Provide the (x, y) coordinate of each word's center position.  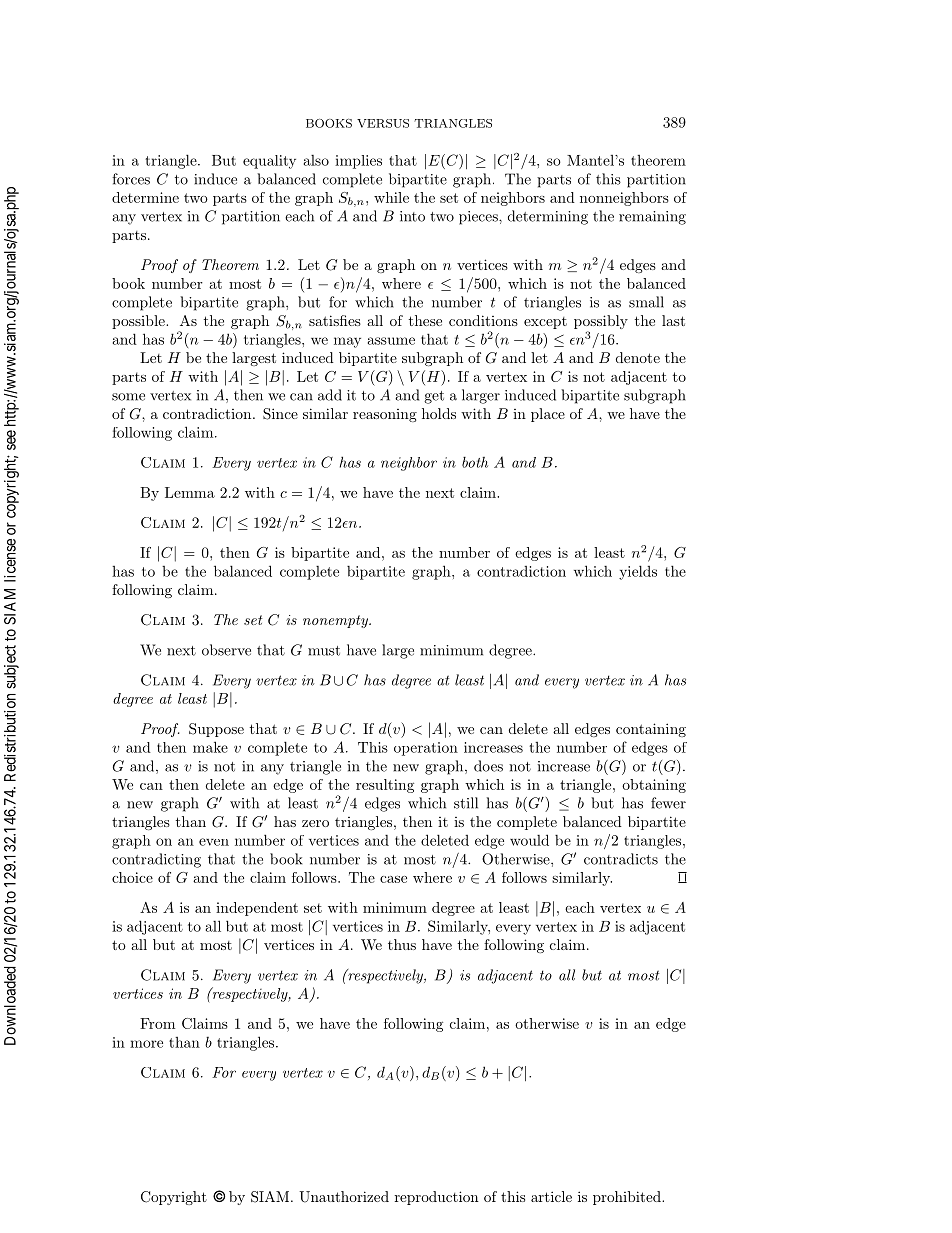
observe (226, 650)
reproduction (437, 1198)
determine (145, 197)
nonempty (336, 621)
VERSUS (383, 123)
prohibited (628, 1198)
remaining (652, 218)
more (146, 1044)
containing (651, 730)
